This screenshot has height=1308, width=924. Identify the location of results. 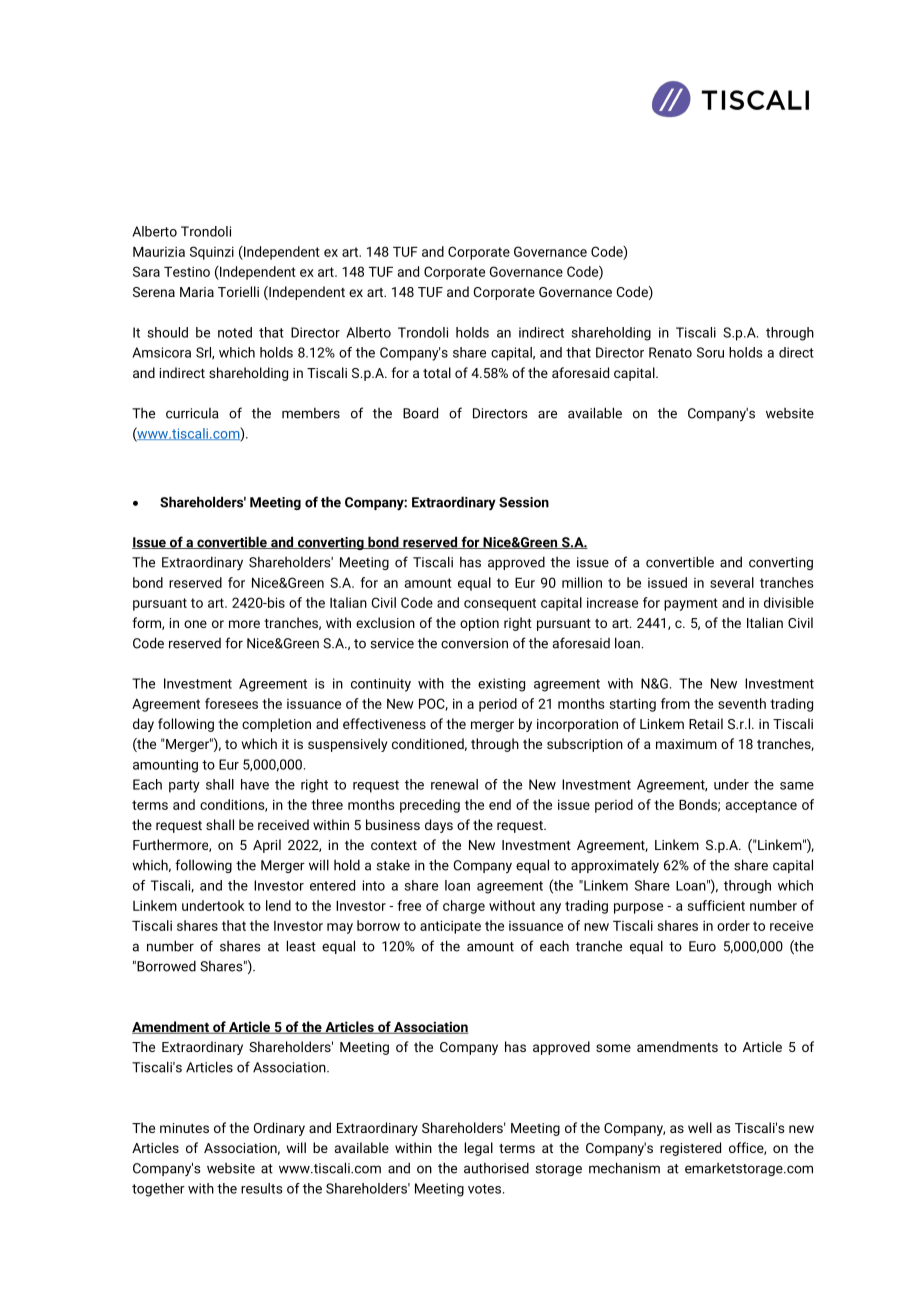
(262, 1188).
